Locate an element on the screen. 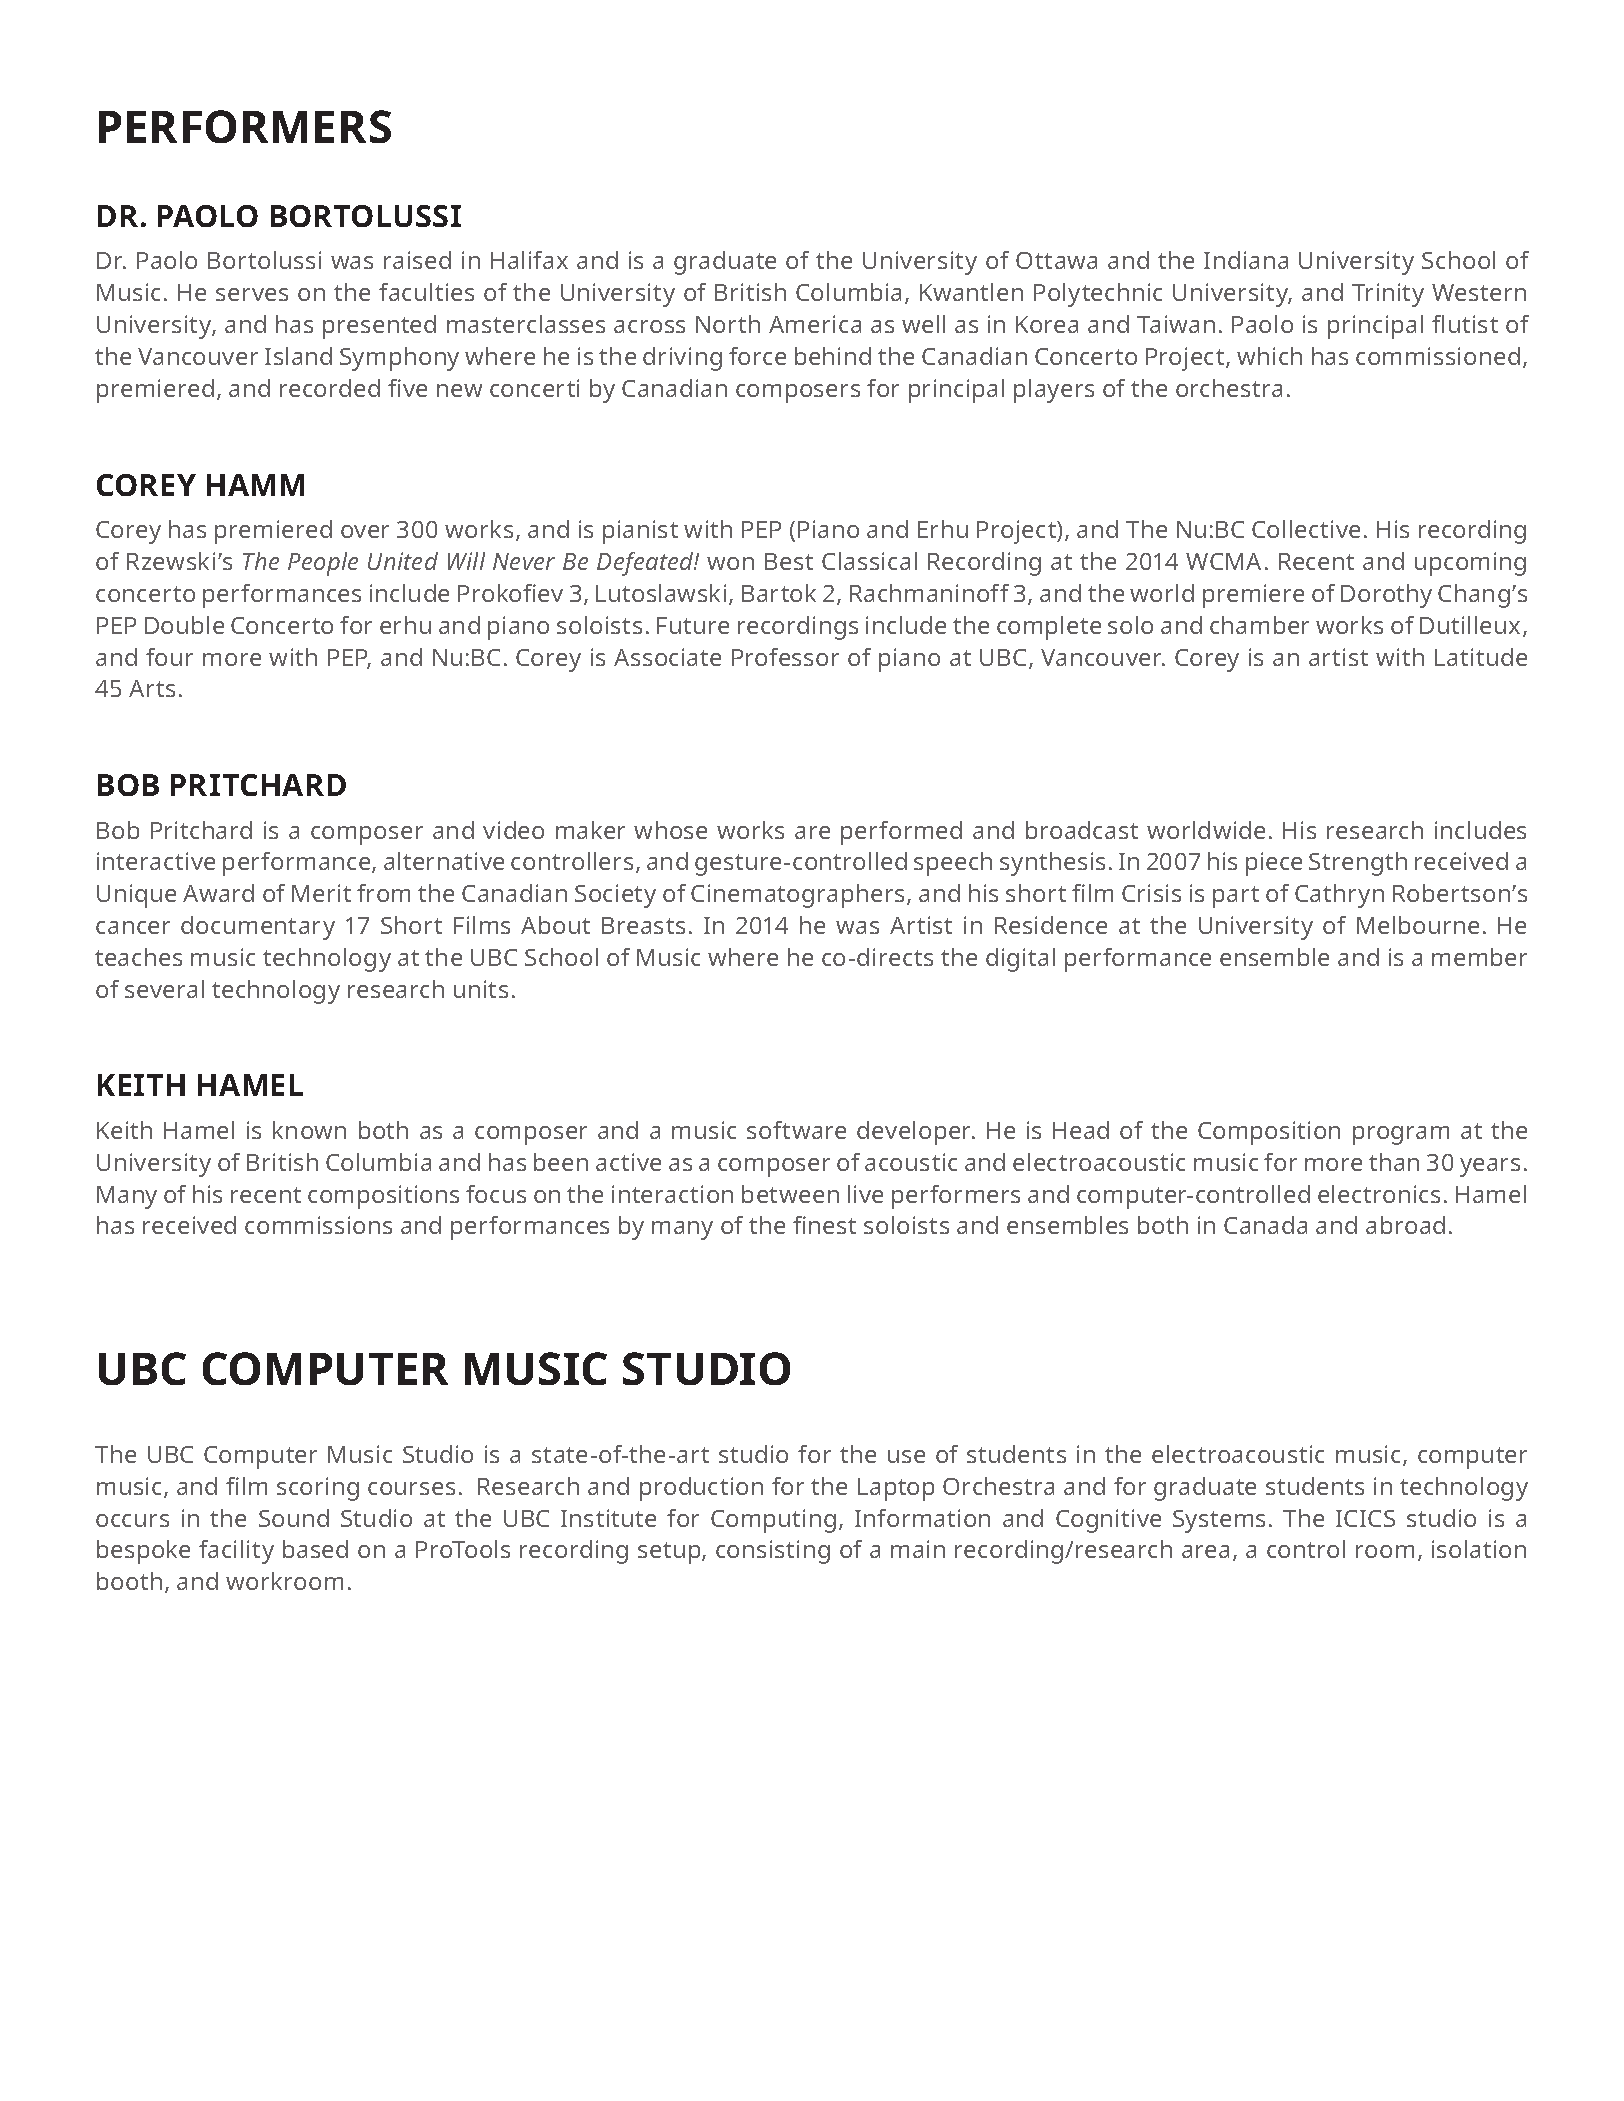 Image resolution: width=1624 pixels, height=2101 pixels. finest is located at coordinates (824, 1225).
